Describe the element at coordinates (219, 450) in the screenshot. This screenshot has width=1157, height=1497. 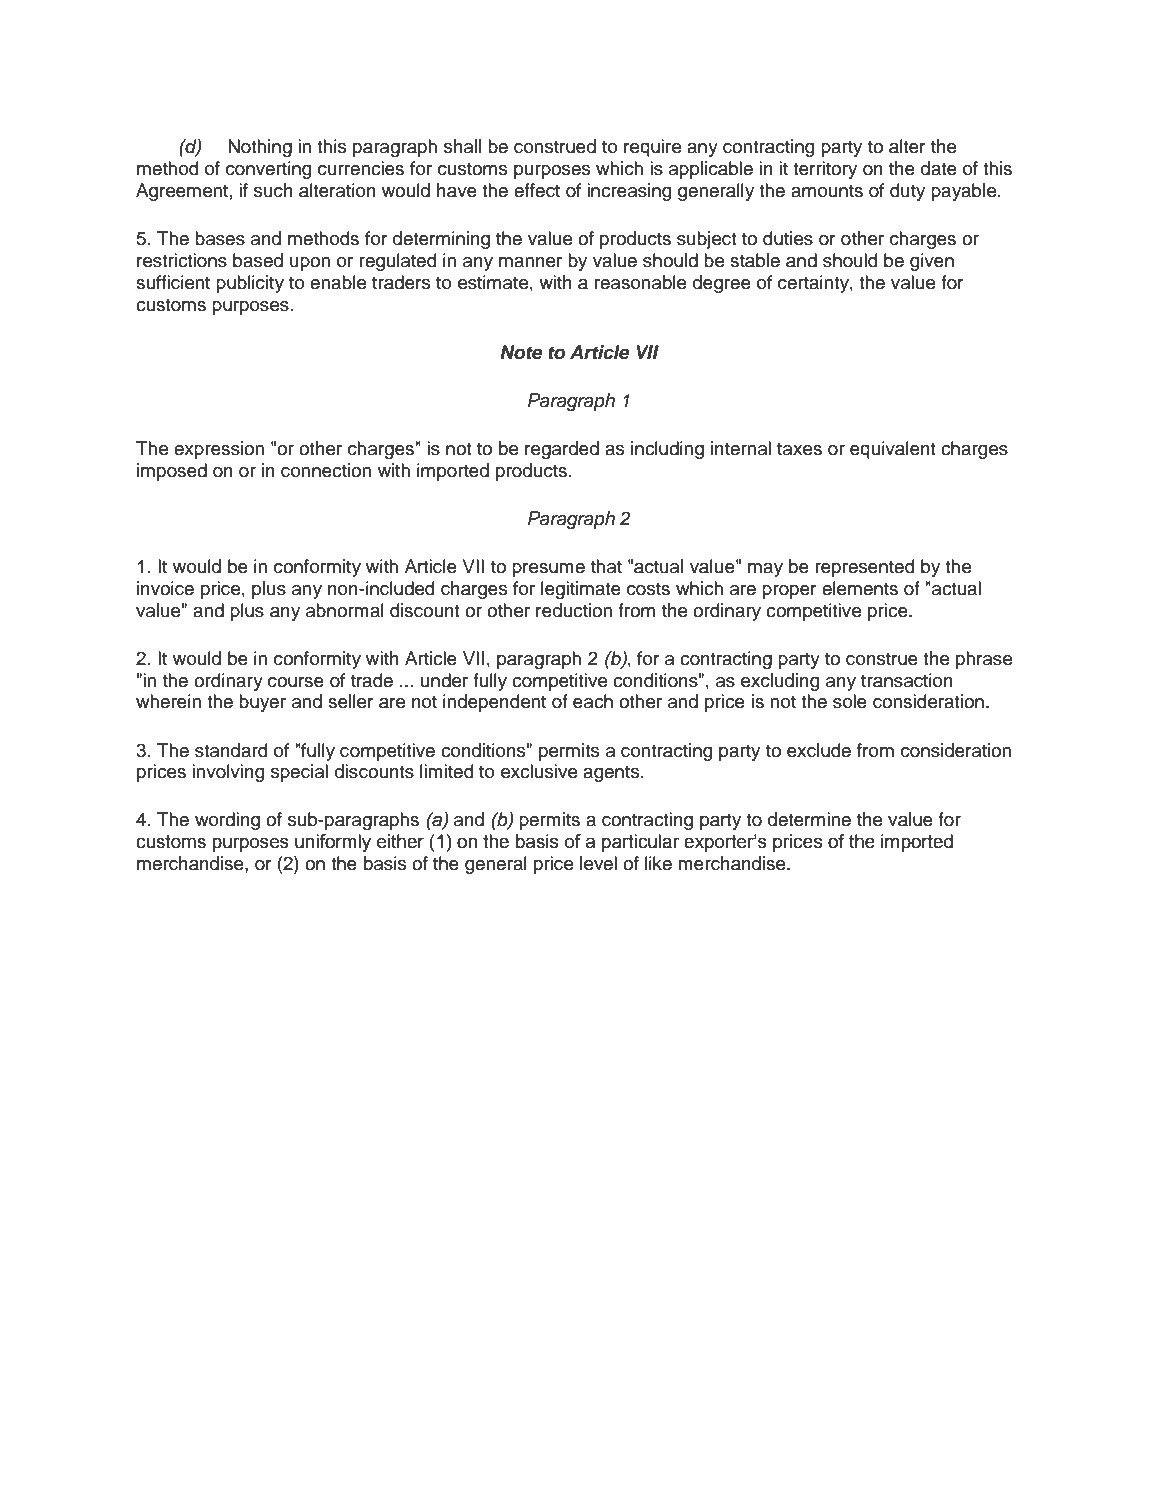
I see `expression` at that location.
